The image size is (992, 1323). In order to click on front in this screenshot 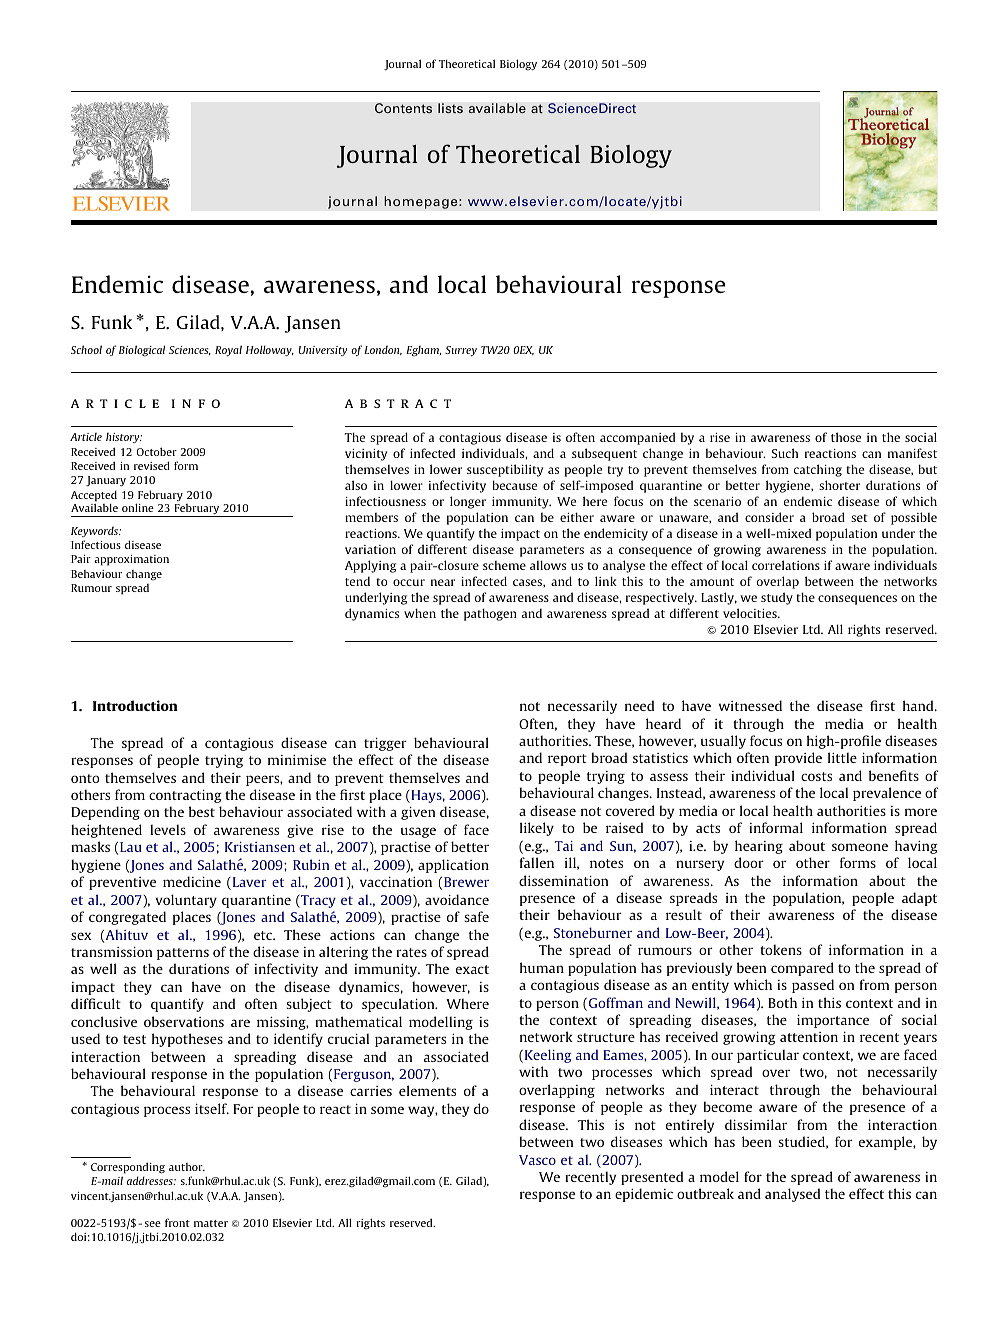, I will do `click(177, 1222)`.
